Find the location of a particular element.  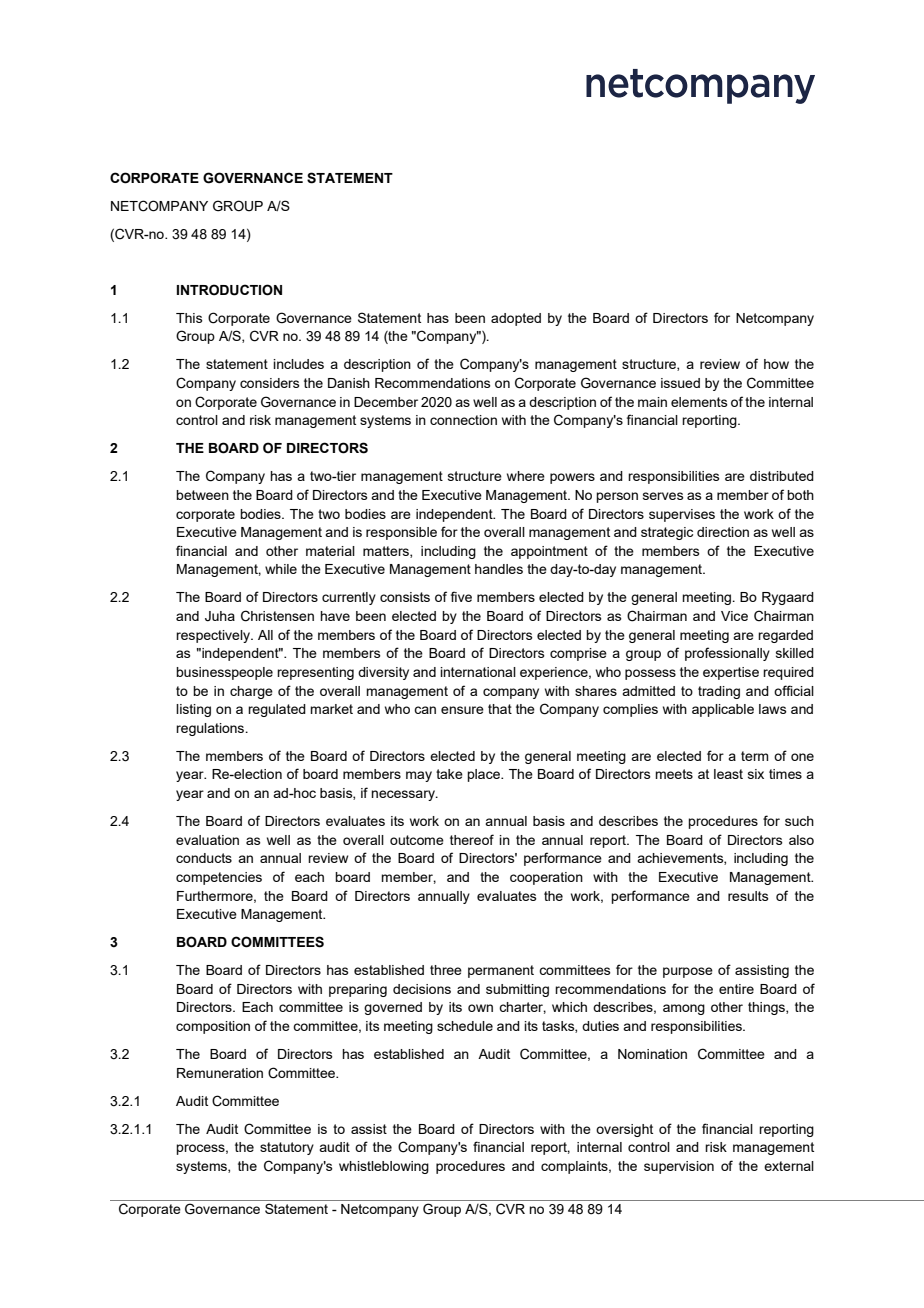

entire is located at coordinates (736, 989).
